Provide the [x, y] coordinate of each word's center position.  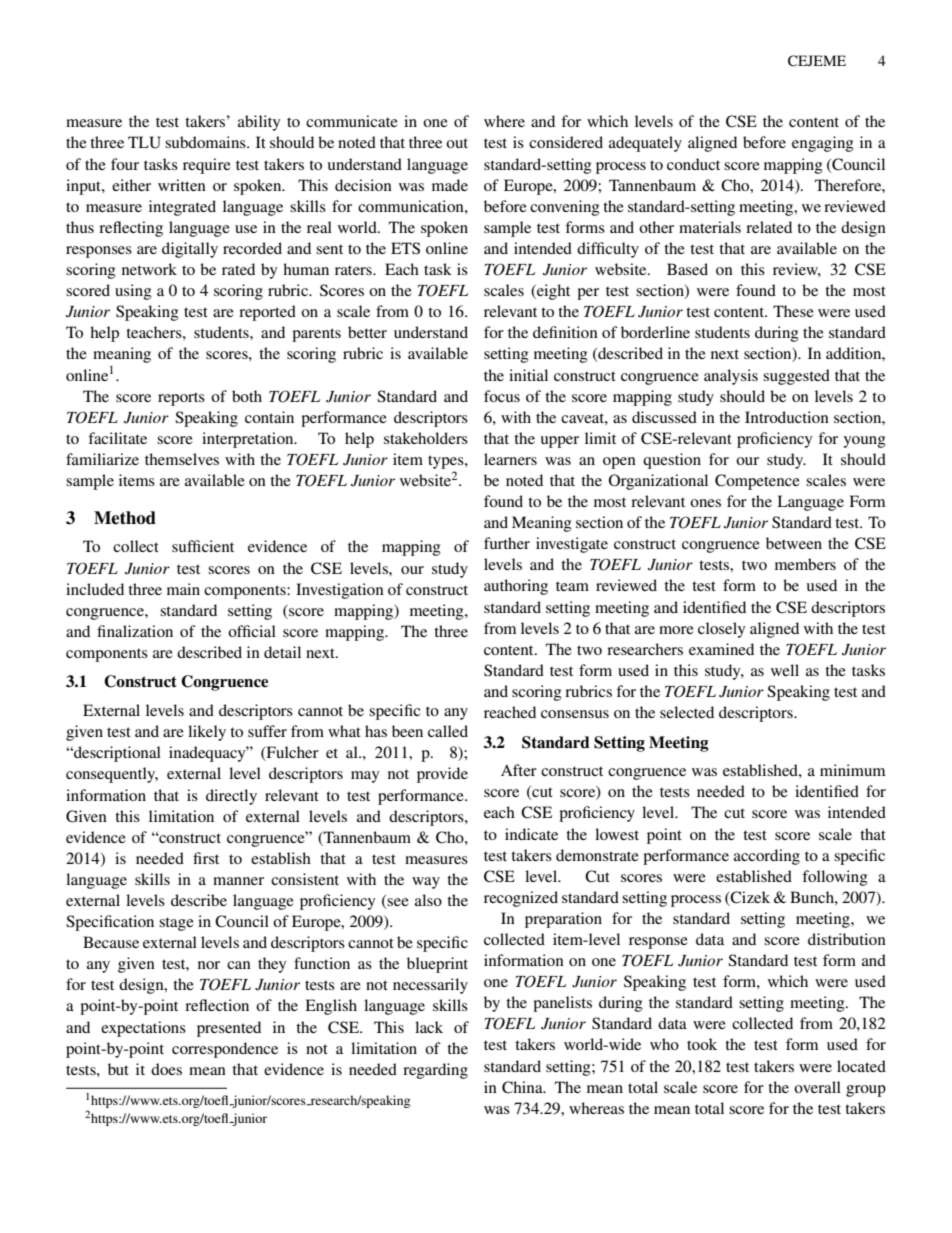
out [457, 143]
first [206, 858]
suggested [796, 377]
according [767, 857]
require [207, 166]
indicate [531, 834]
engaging [823, 144]
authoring [516, 587]
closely [721, 630]
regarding [435, 1071]
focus [502, 396]
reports [181, 399]
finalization [135, 631]
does [166, 1069]
